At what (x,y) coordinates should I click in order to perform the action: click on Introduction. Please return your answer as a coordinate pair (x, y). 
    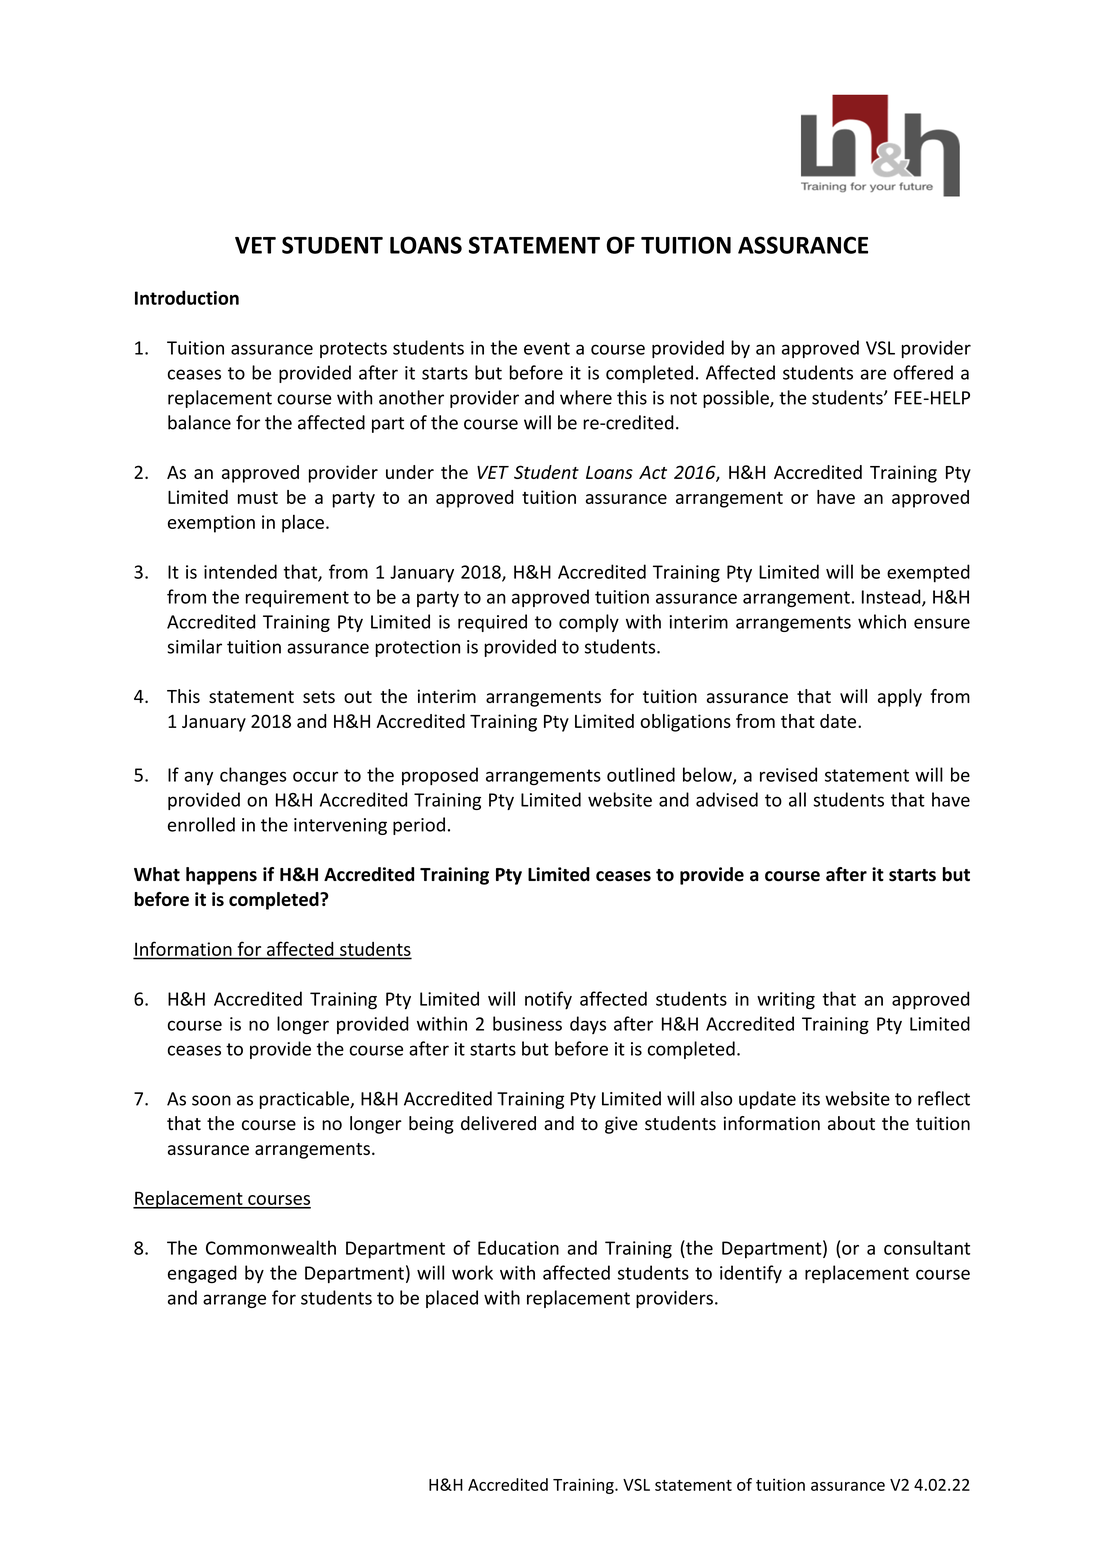
    Looking at the image, I should click on (187, 297).
